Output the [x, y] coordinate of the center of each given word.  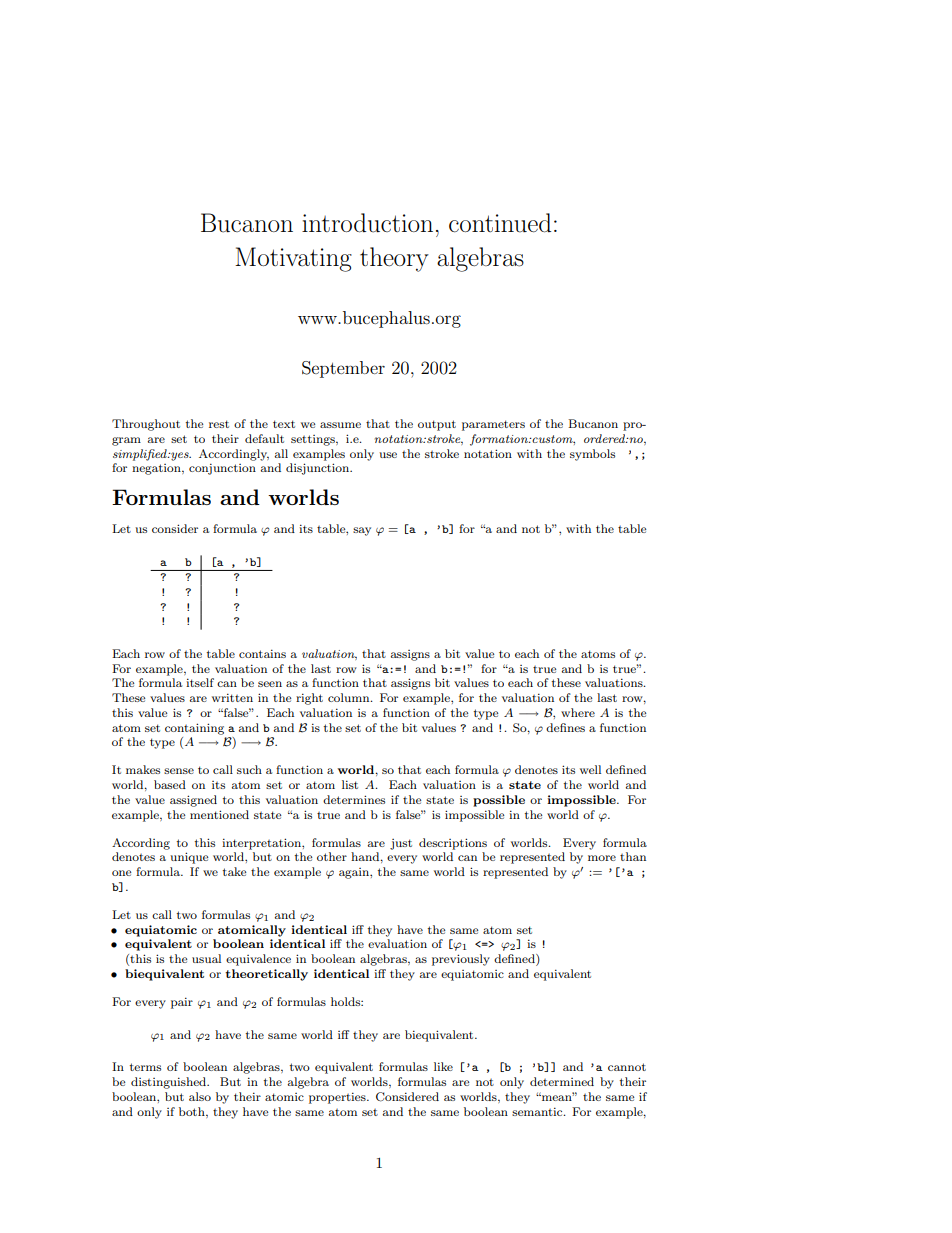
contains [262, 653]
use [388, 455]
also [200, 1096]
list [350, 784]
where [578, 712]
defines [565, 727]
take [235, 871]
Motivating [293, 259]
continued [500, 223]
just [401, 844]
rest [219, 424]
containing [194, 729]
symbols [592, 455]
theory [394, 259]
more [602, 858]
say [362, 531]
